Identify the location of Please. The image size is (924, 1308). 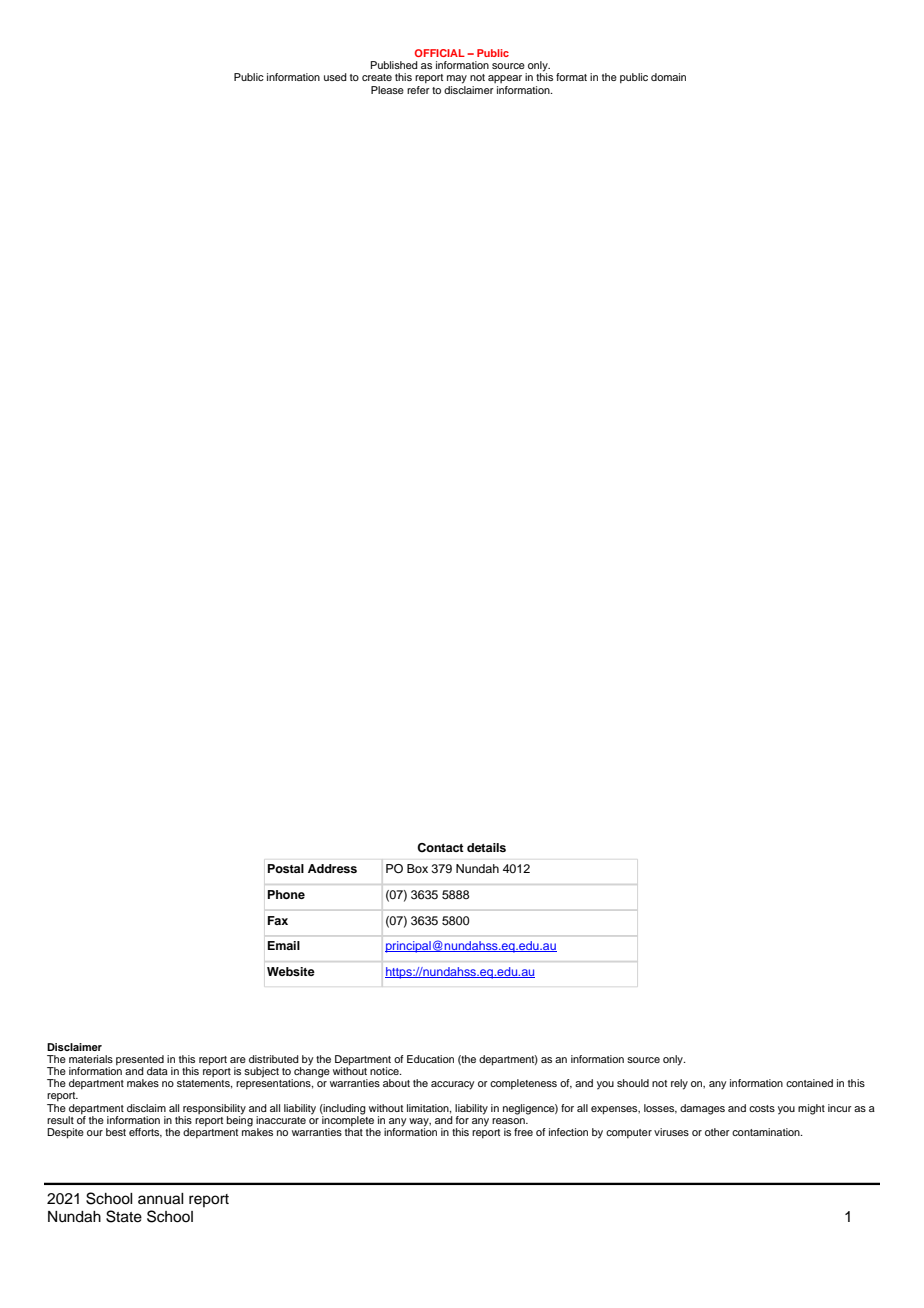
(387, 90).
